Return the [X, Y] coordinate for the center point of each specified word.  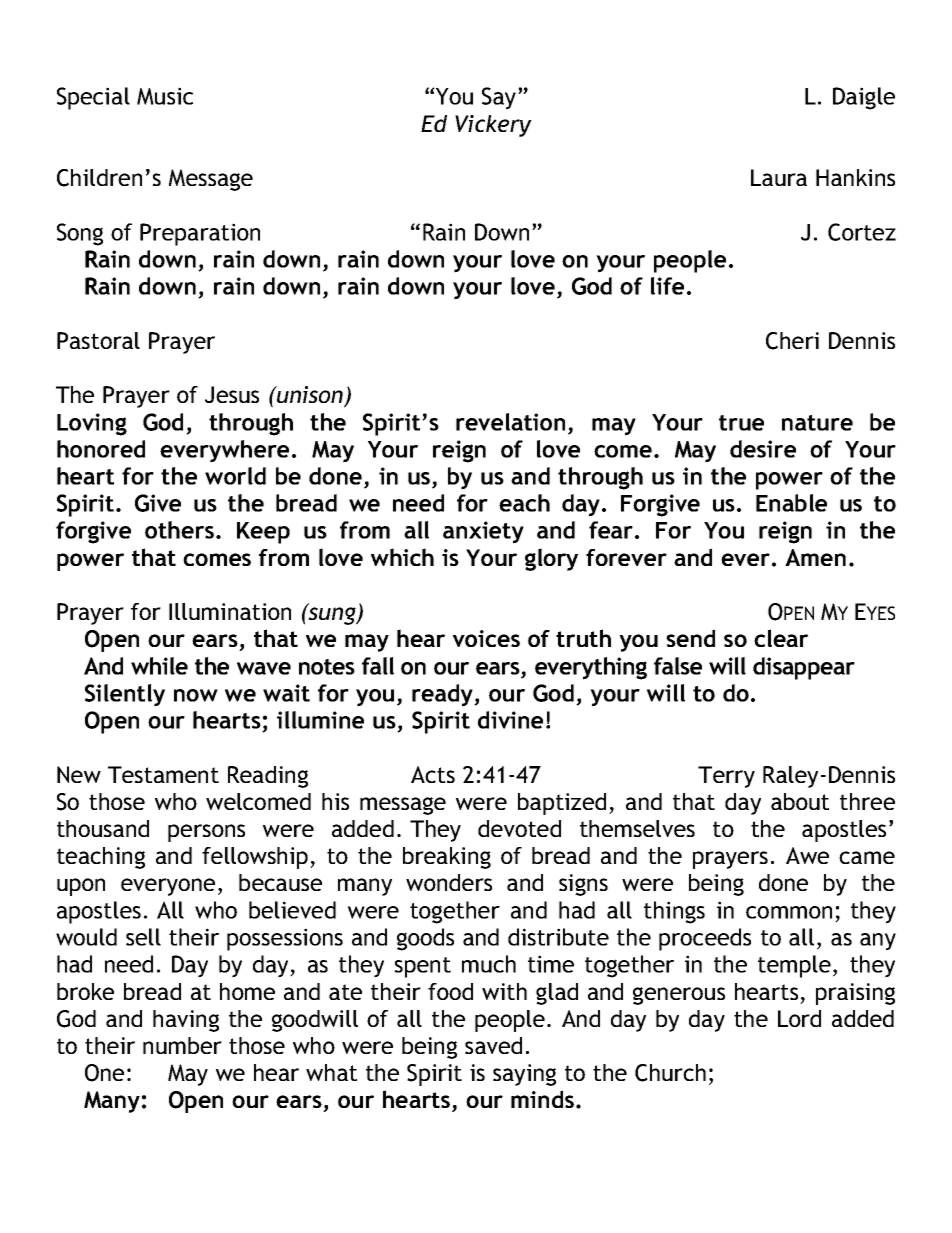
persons [206, 833]
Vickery [493, 126]
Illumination [230, 611]
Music [165, 96]
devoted [519, 828]
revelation [510, 422]
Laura [779, 177]
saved [493, 1045]
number [182, 1045]
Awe [807, 855]
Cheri [792, 341]
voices [486, 638]
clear [781, 638]
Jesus [232, 394]
